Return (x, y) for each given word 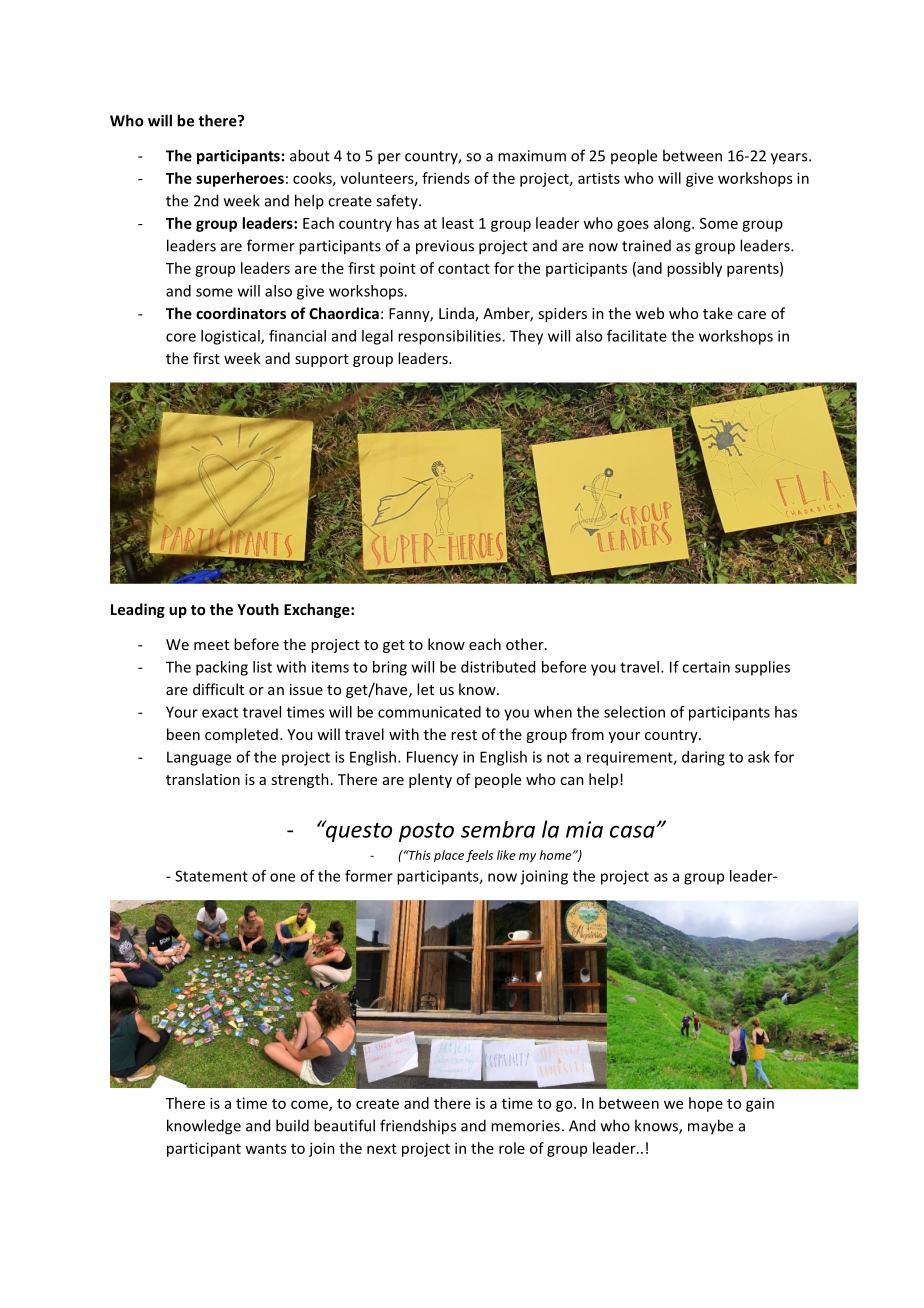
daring (703, 758)
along (673, 224)
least (458, 223)
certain (706, 667)
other (526, 644)
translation (203, 779)
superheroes (240, 179)
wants (265, 1149)
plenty (430, 780)
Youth (258, 609)
